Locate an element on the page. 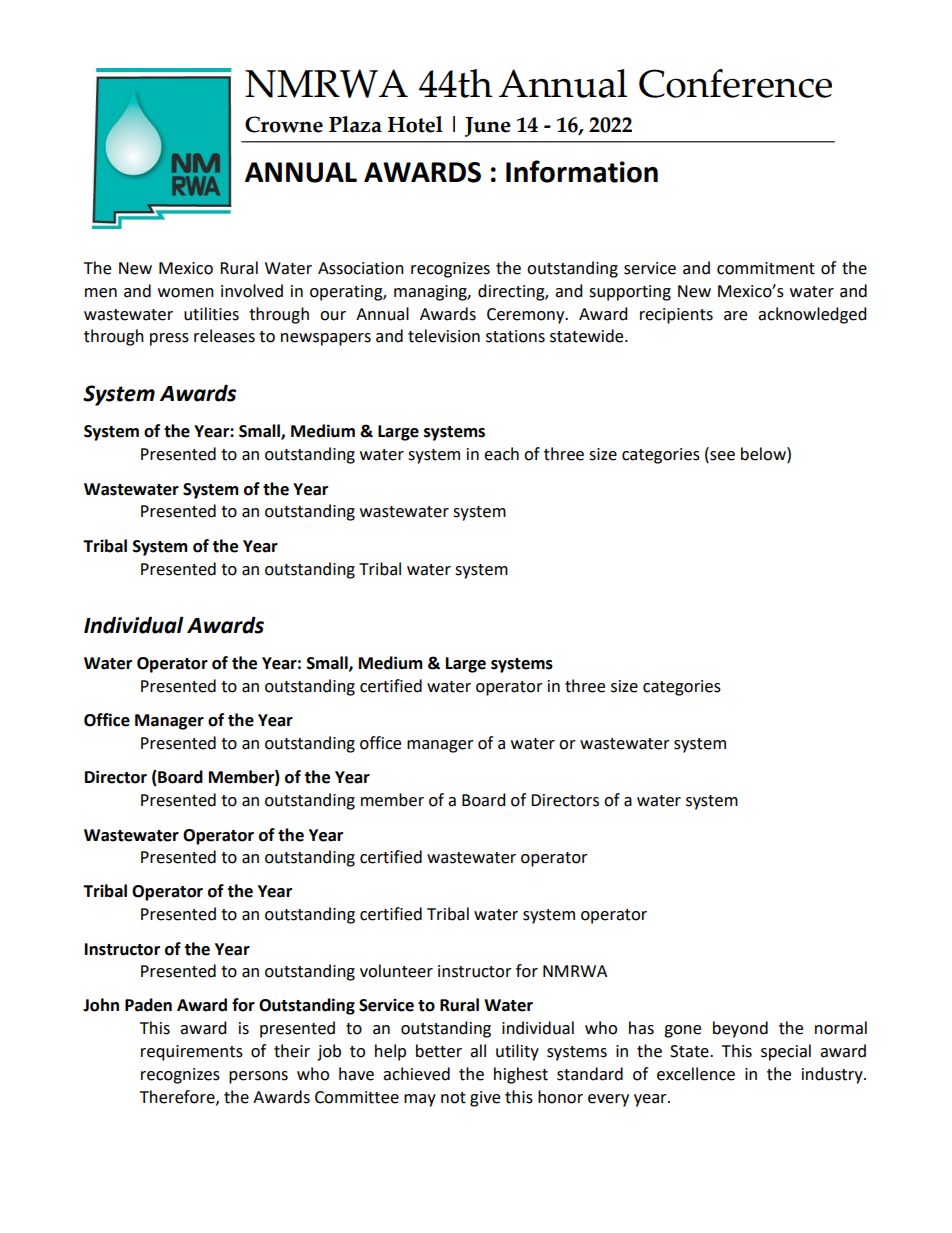 The height and width of the image is (1233, 952). each is located at coordinates (501, 454).
